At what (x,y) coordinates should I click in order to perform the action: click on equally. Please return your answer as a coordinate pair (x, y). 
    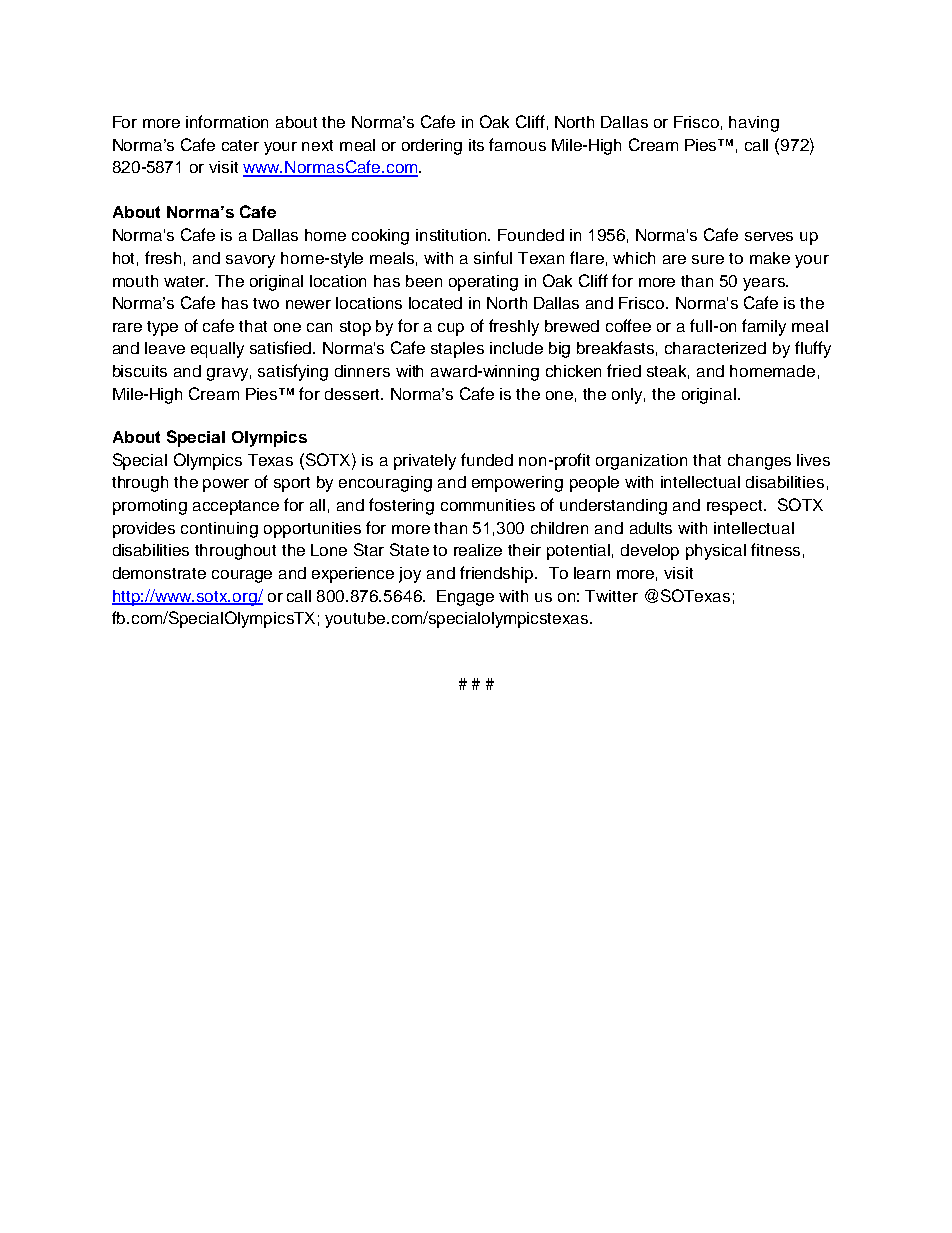
    Looking at the image, I should click on (217, 350).
